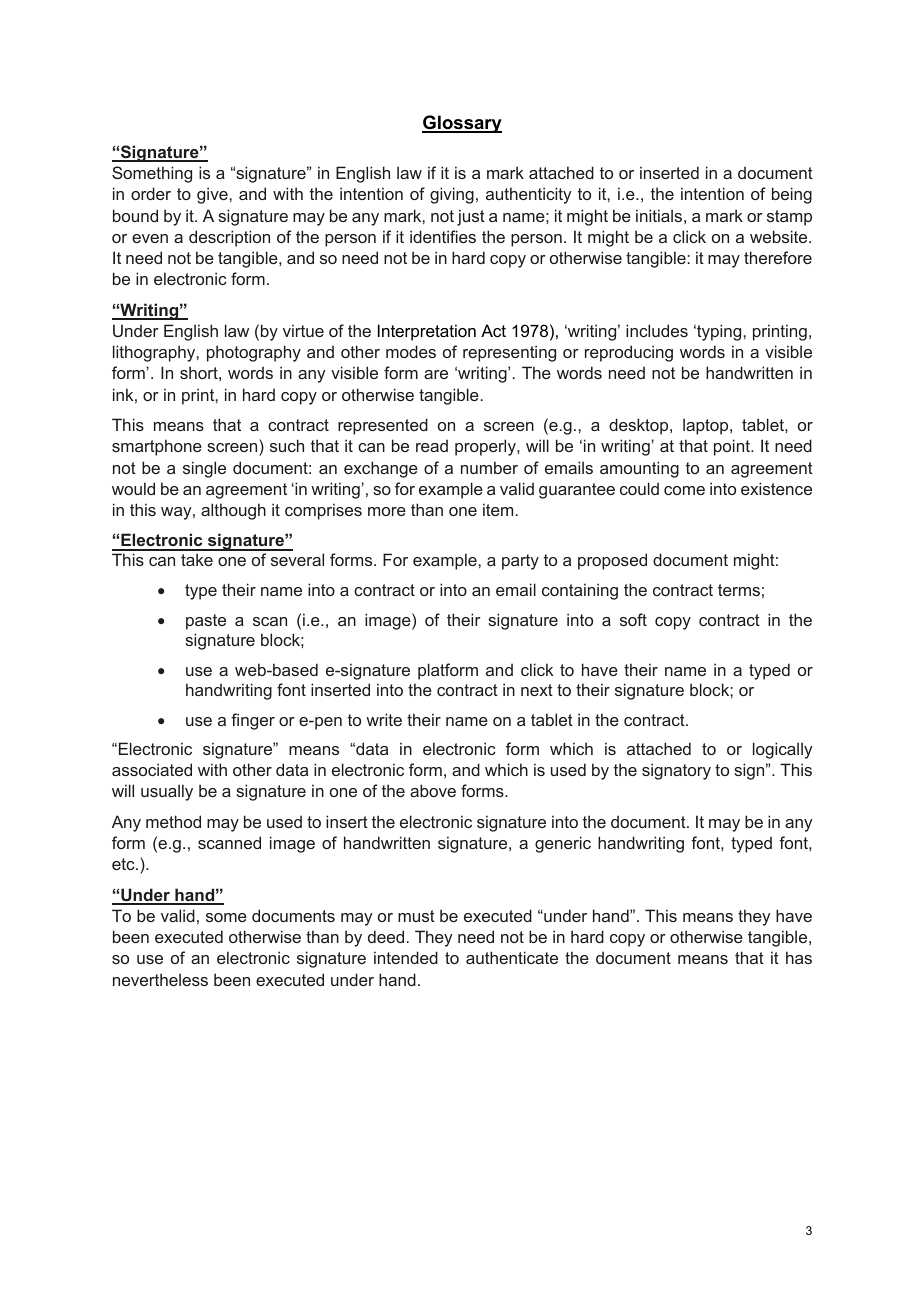 This image has height=1308, width=924. I want to click on authenticate, so click(512, 957).
